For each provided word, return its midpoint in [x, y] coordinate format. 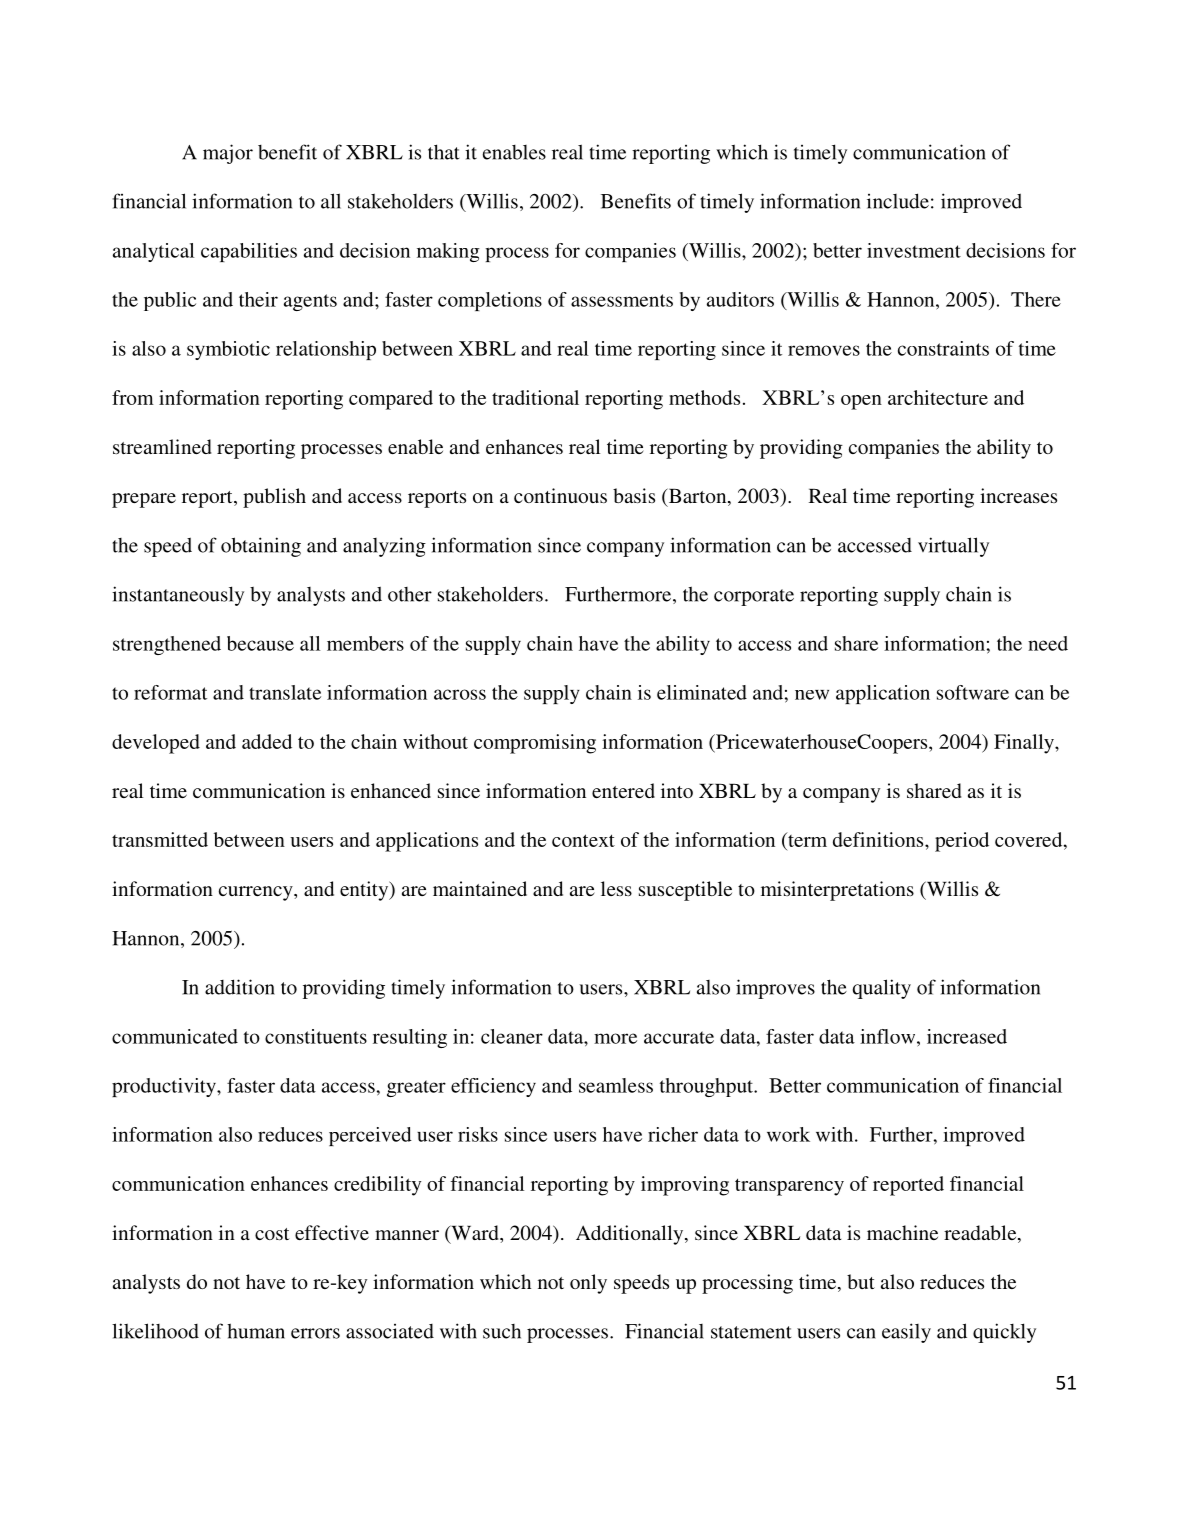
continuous [560, 495]
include [898, 201]
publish [274, 498]
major [228, 154]
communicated [175, 1036]
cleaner [512, 1036]
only [588, 1284]
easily [906, 1333]
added [267, 741]
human [256, 1331]
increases [1018, 495]
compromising [535, 744]
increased [967, 1036]
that [443, 152]
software [973, 692]
